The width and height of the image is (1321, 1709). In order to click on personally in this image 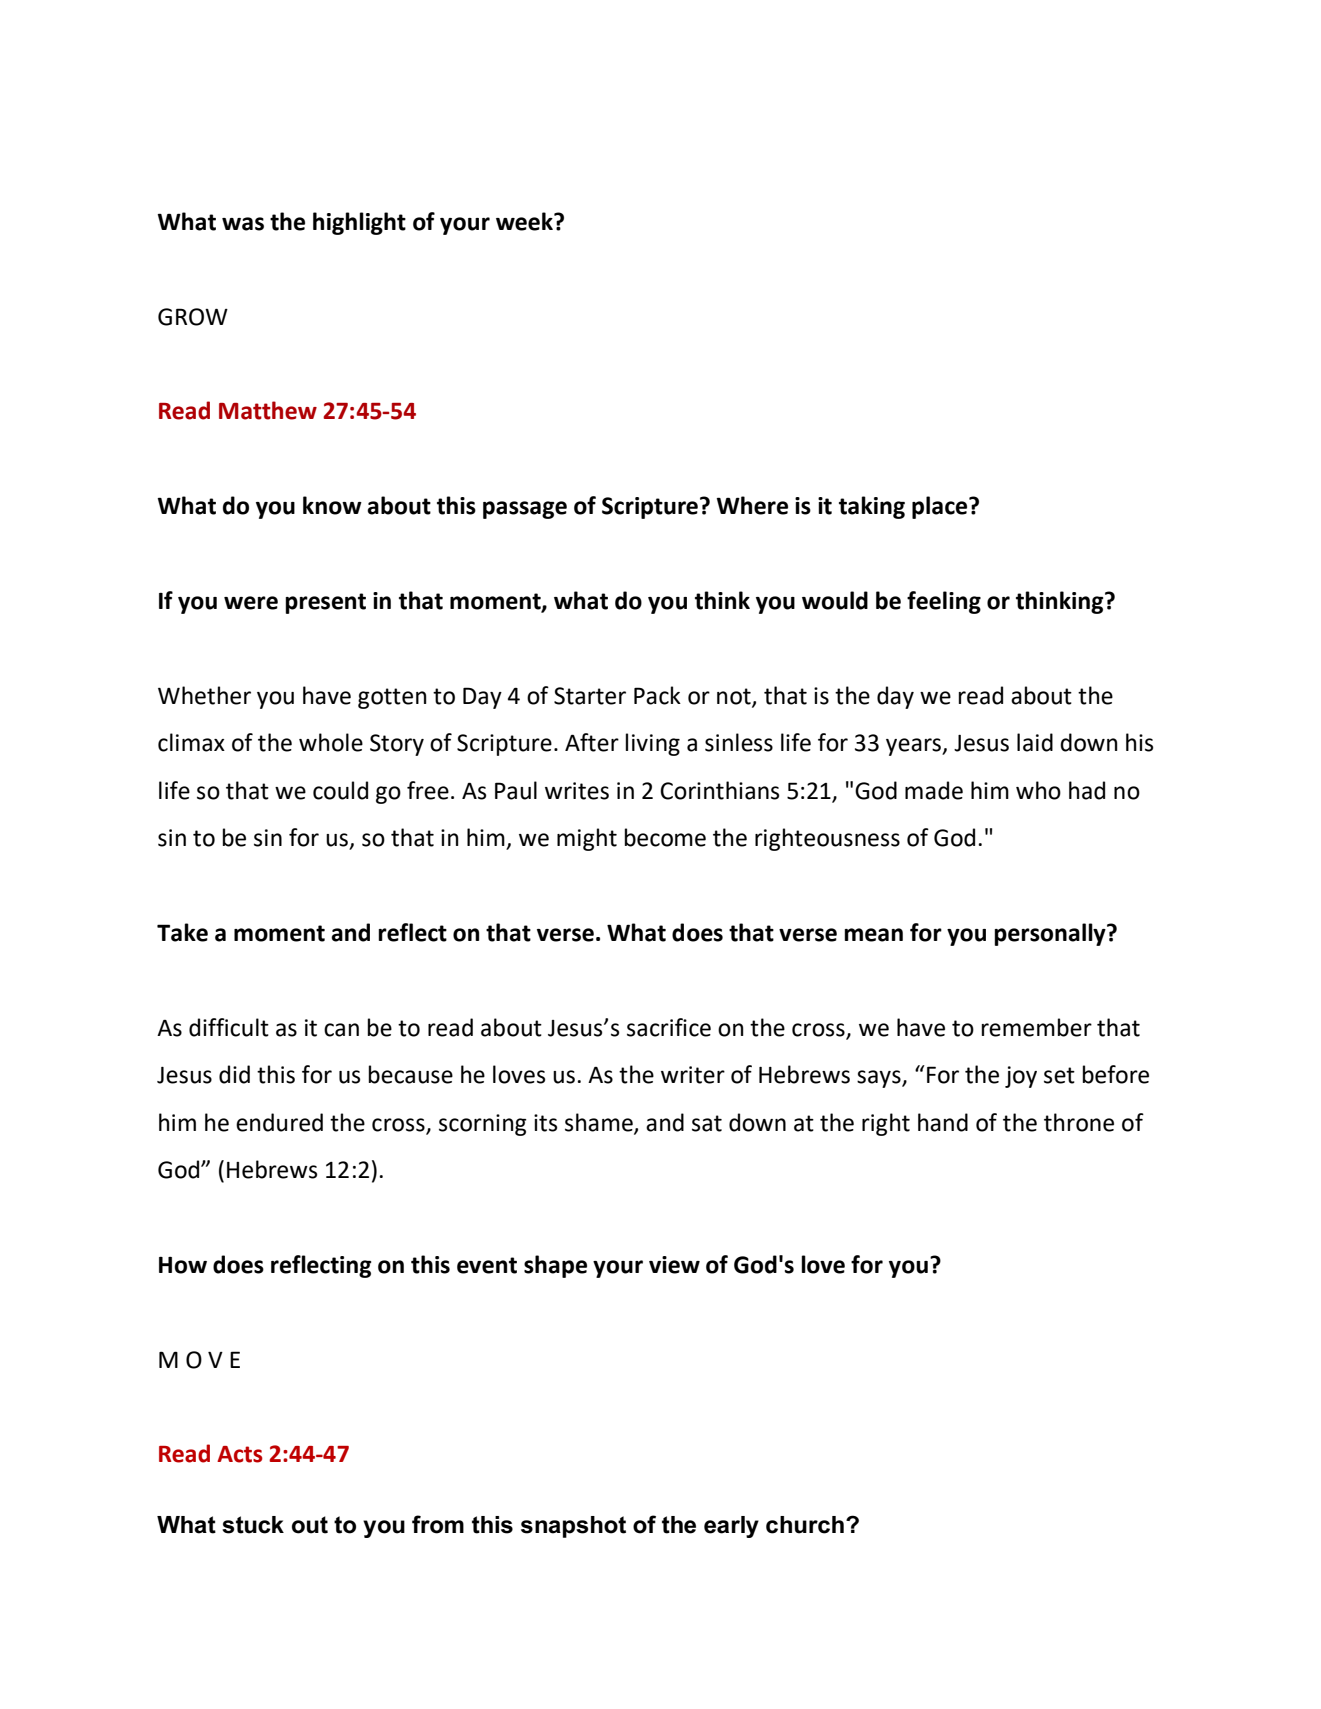, I will do `click(1051, 934)`.
